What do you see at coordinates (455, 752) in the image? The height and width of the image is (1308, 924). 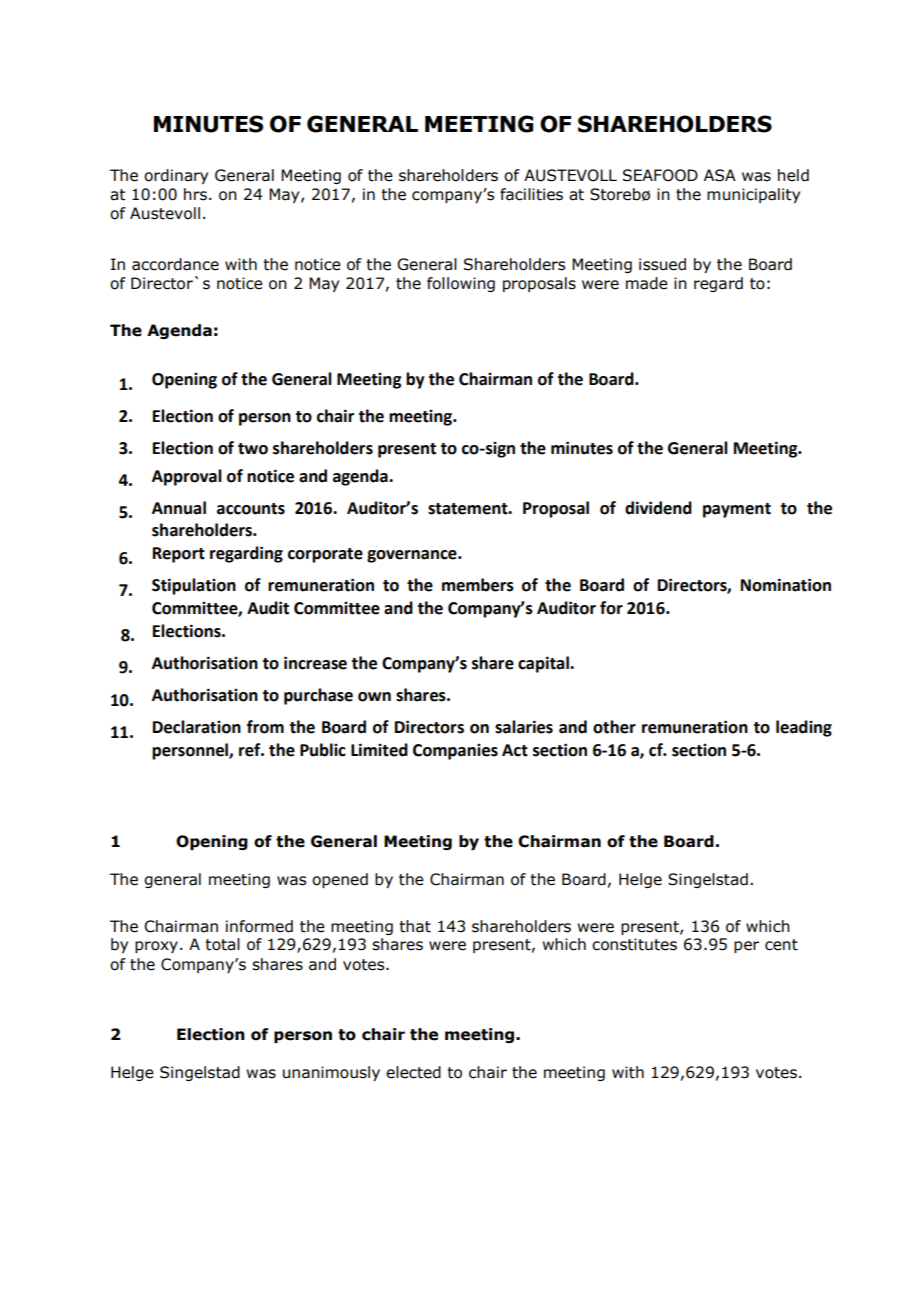 I see `Companies` at bounding box center [455, 752].
